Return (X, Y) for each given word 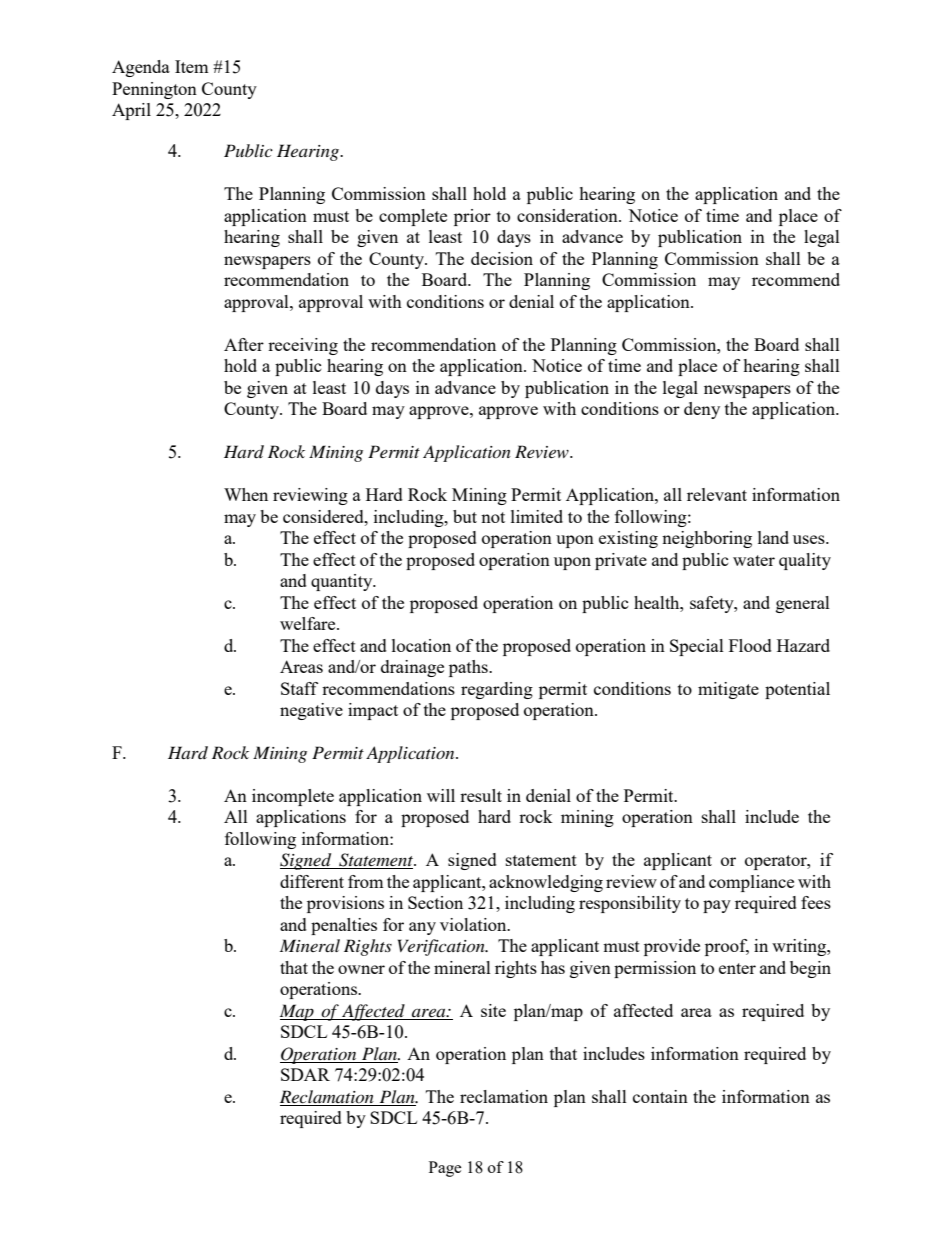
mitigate (728, 690)
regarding (497, 690)
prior (472, 217)
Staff (299, 688)
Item (192, 66)
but (465, 516)
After (244, 344)
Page (445, 1169)
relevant (717, 494)
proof (727, 947)
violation (474, 924)
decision (502, 258)
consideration (568, 215)
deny (702, 410)
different (312, 881)
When (246, 494)
